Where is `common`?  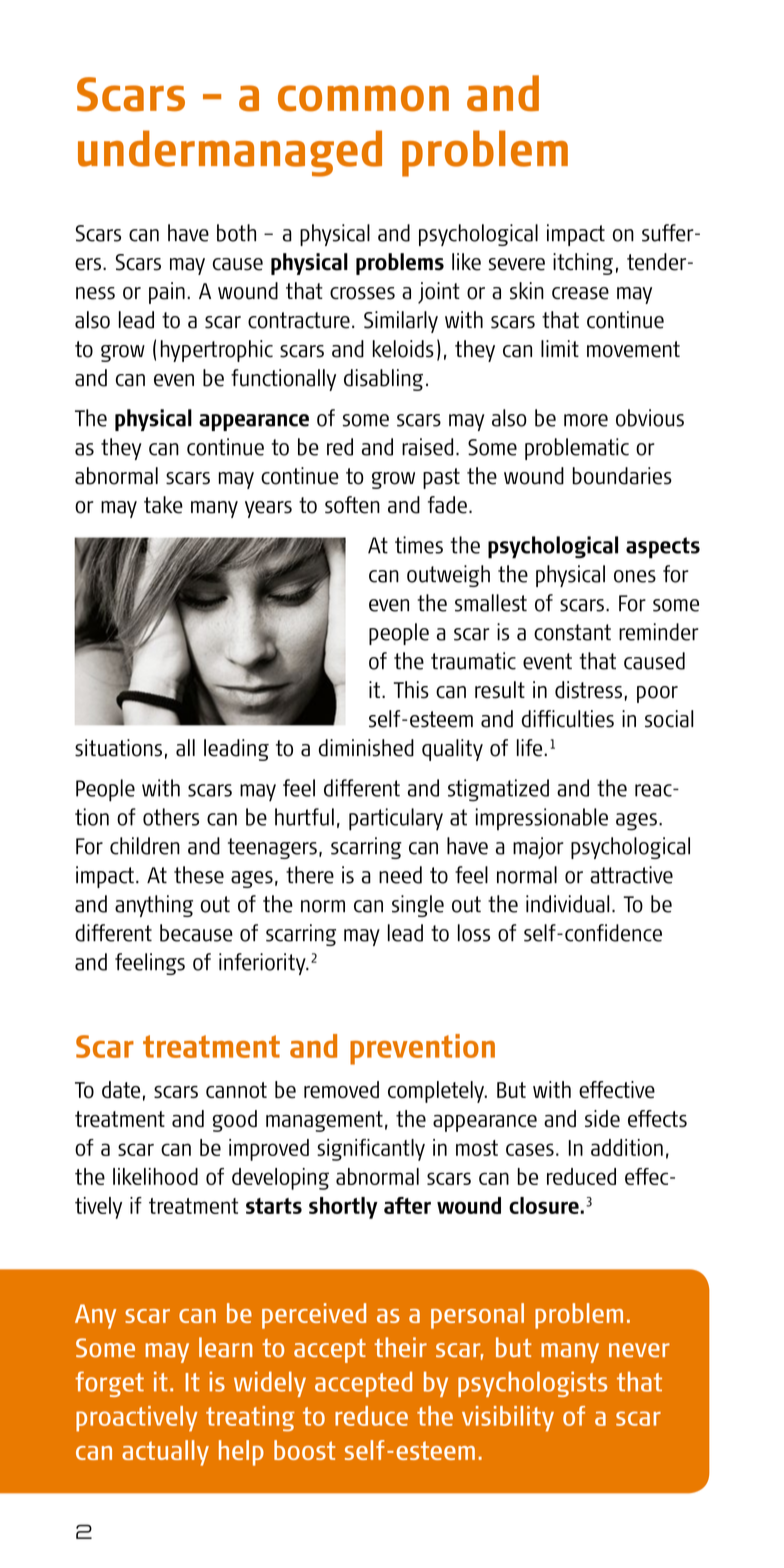 common is located at coordinates (363, 98).
